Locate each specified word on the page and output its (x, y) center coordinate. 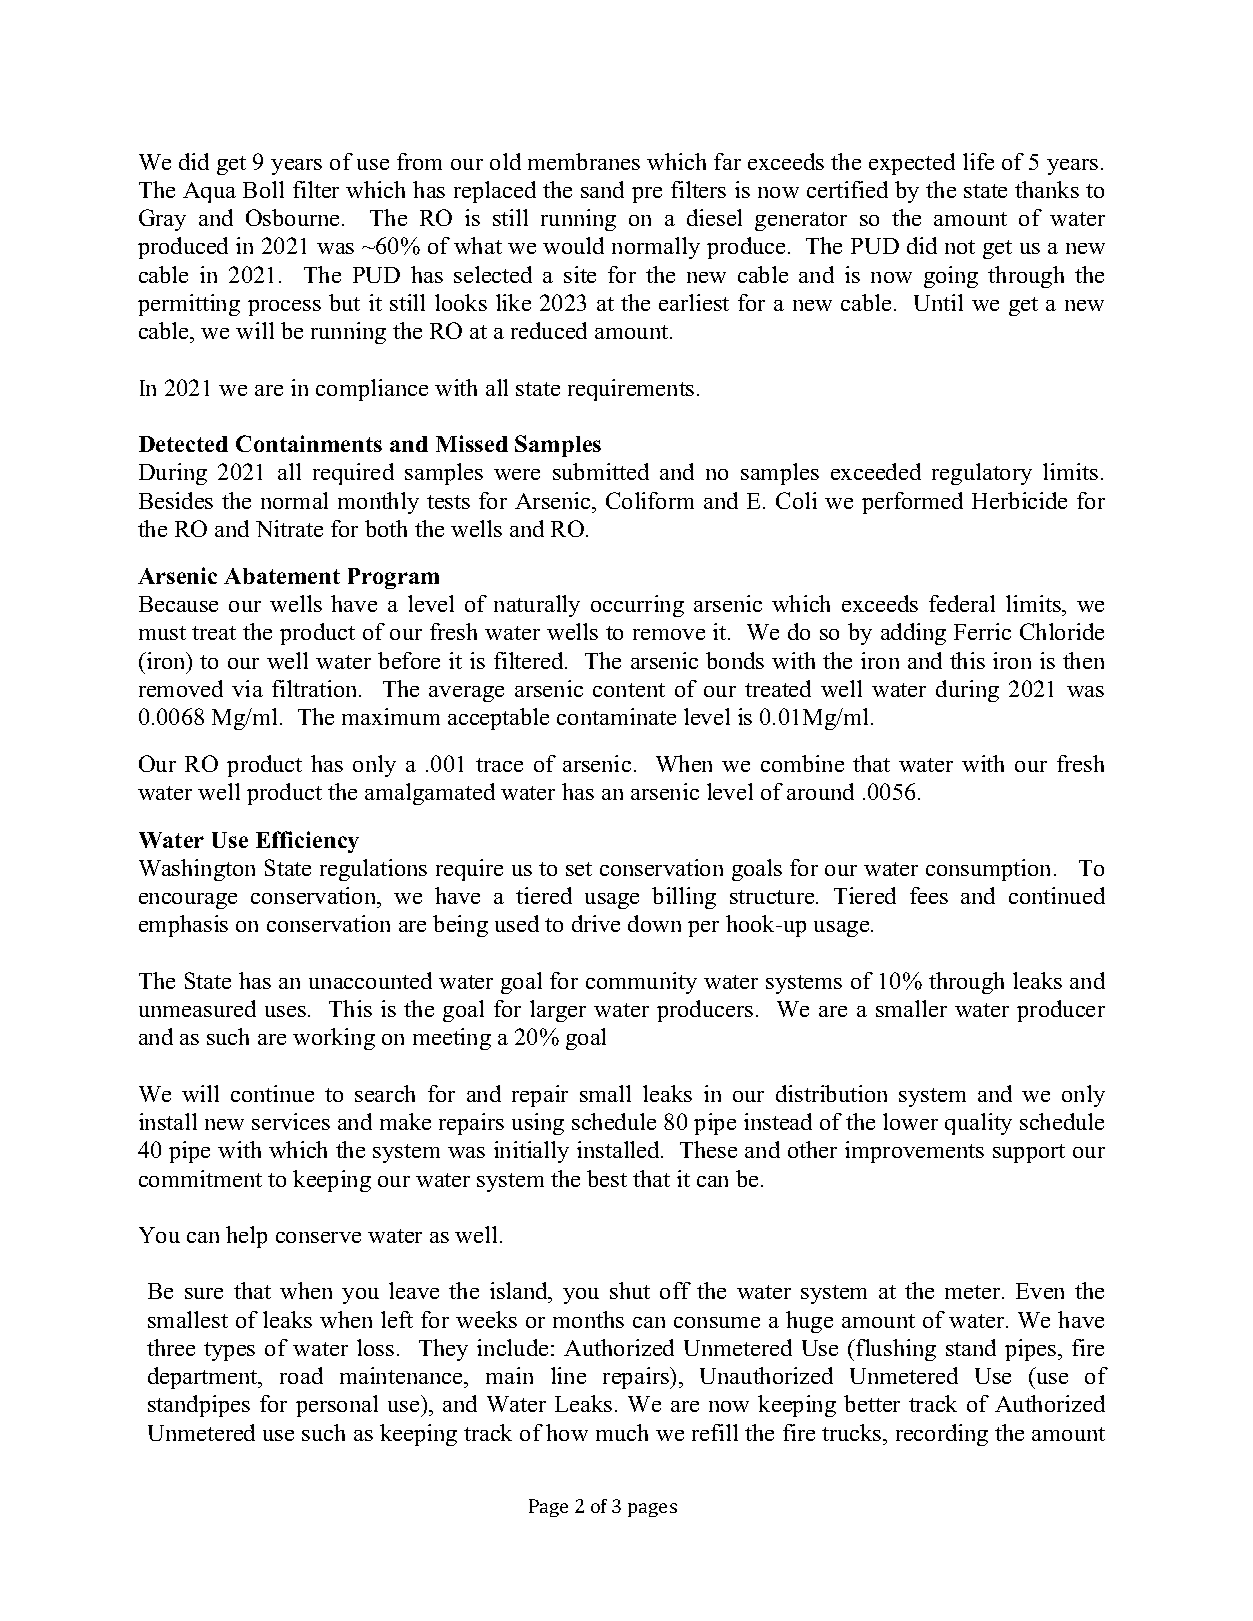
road (301, 1375)
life (978, 161)
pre (647, 195)
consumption (990, 870)
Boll (263, 189)
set (579, 869)
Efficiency (307, 842)
